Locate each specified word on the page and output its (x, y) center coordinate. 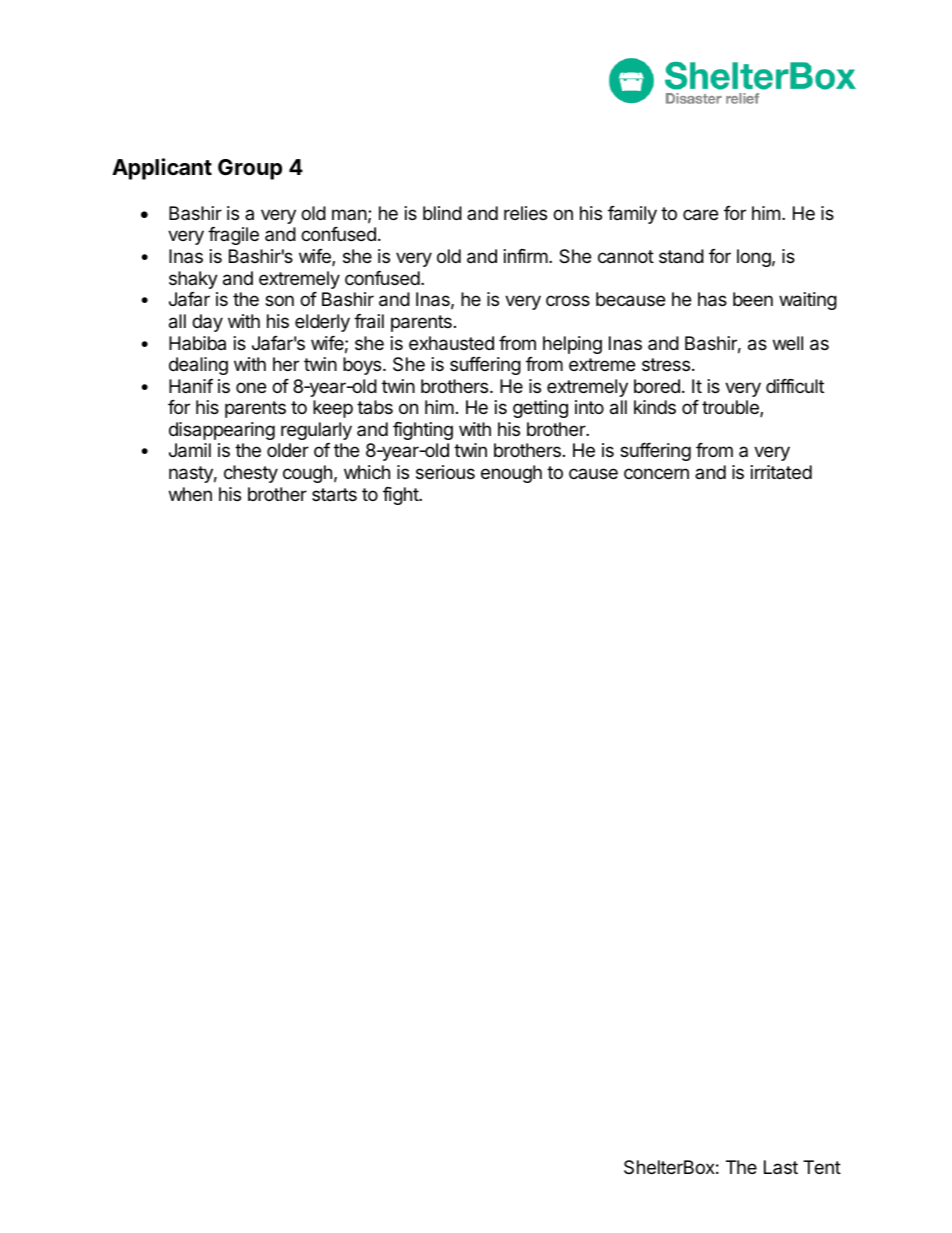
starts (334, 494)
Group (250, 169)
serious (445, 472)
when (190, 494)
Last (781, 1167)
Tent (822, 1167)
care (700, 214)
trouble (731, 408)
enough (511, 474)
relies (525, 213)
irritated (781, 472)
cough (307, 474)
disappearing (222, 431)
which (367, 472)
